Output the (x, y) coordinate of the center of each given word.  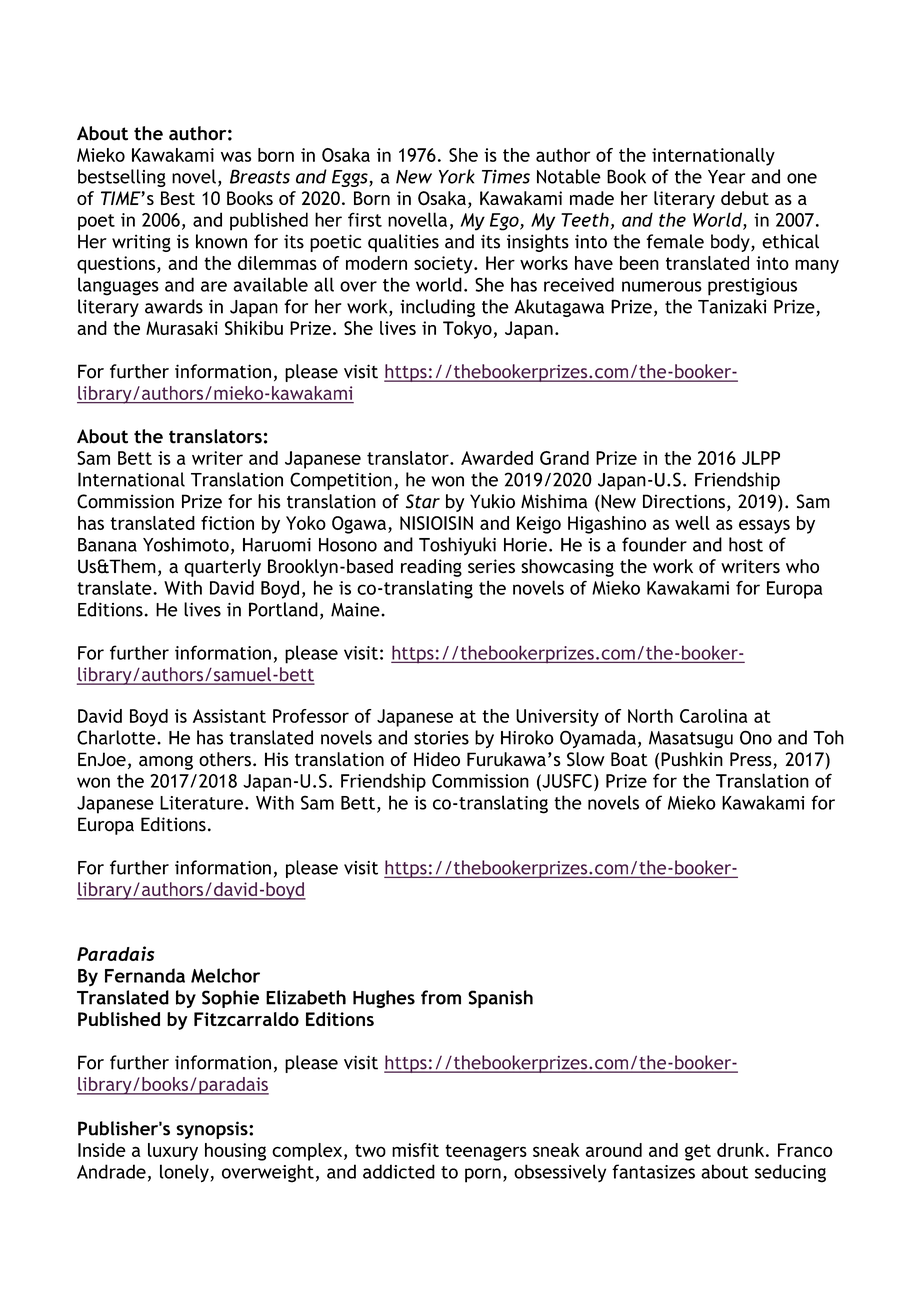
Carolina (714, 716)
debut (745, 198)
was (236, 156)
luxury (173, 1152)
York (457, 176)
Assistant (229, 716)
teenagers (486, 1152)
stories (441, 738)
